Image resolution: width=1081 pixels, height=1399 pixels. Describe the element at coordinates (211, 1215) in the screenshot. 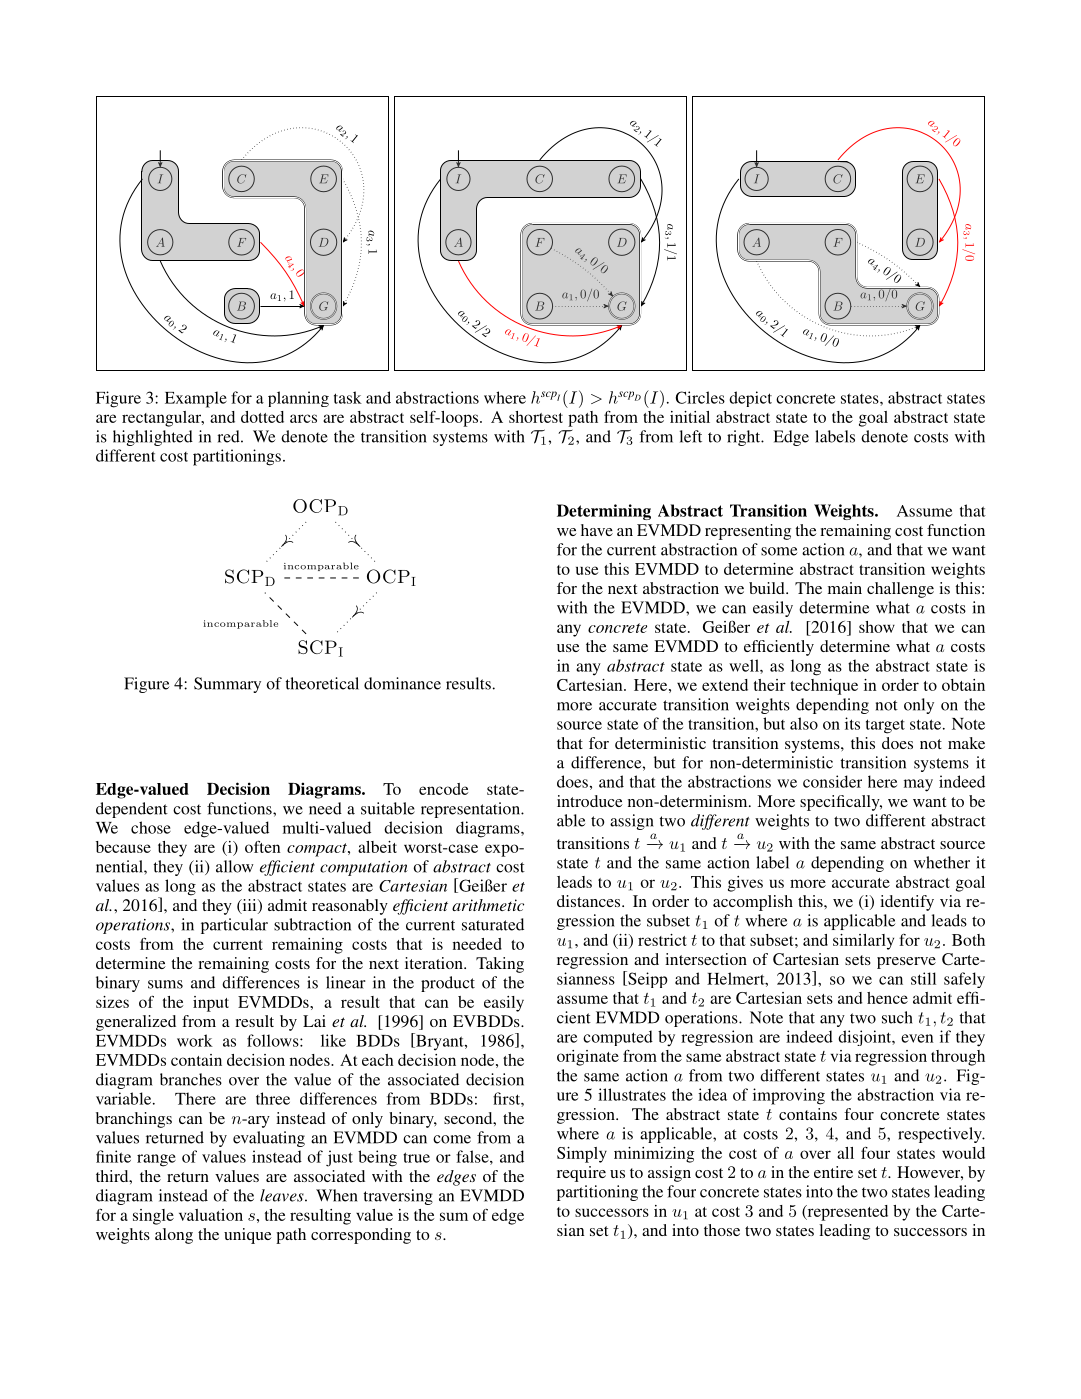

I see `valuation` at that location.
